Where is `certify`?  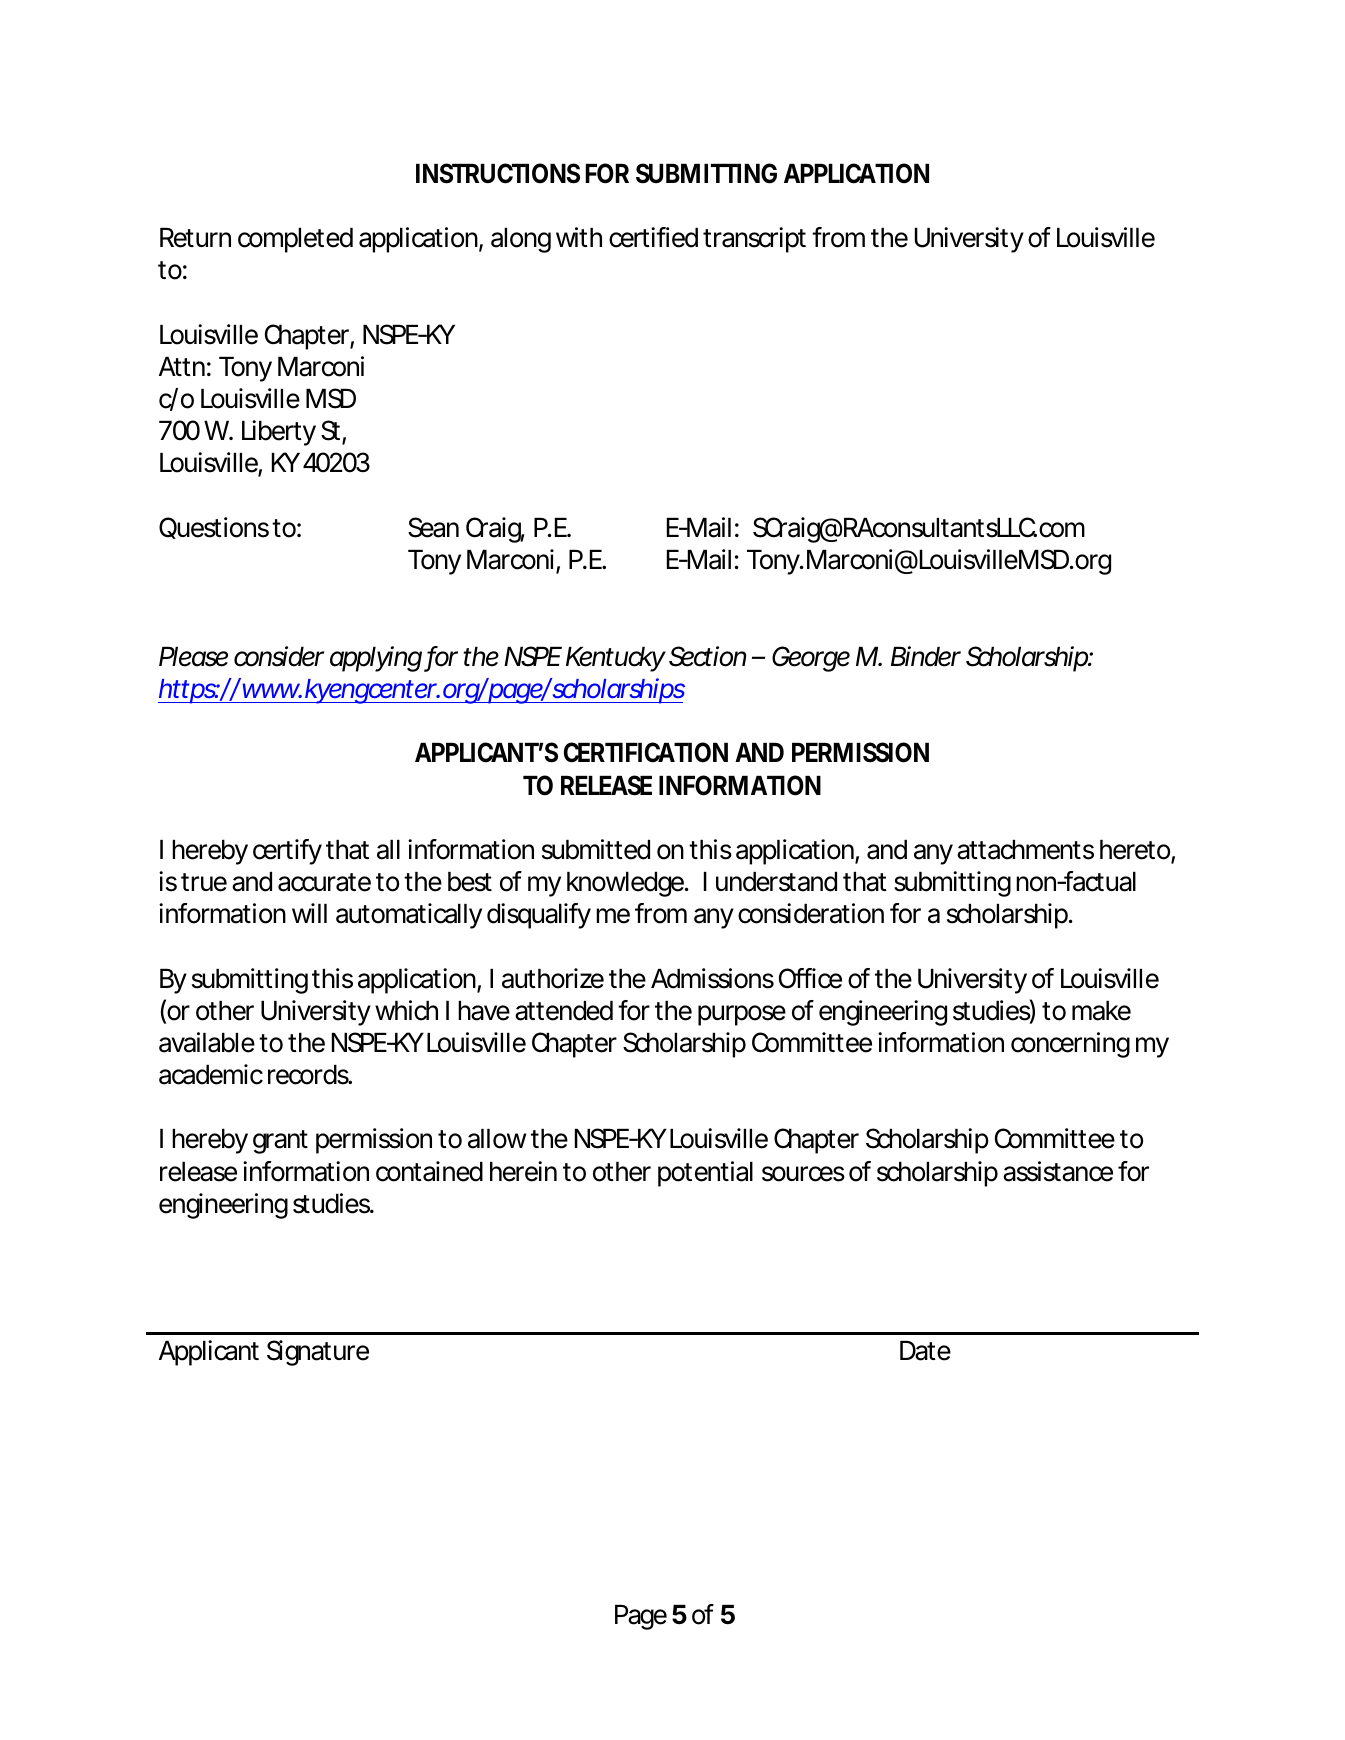
certify is located at coordinates (287, 852).
